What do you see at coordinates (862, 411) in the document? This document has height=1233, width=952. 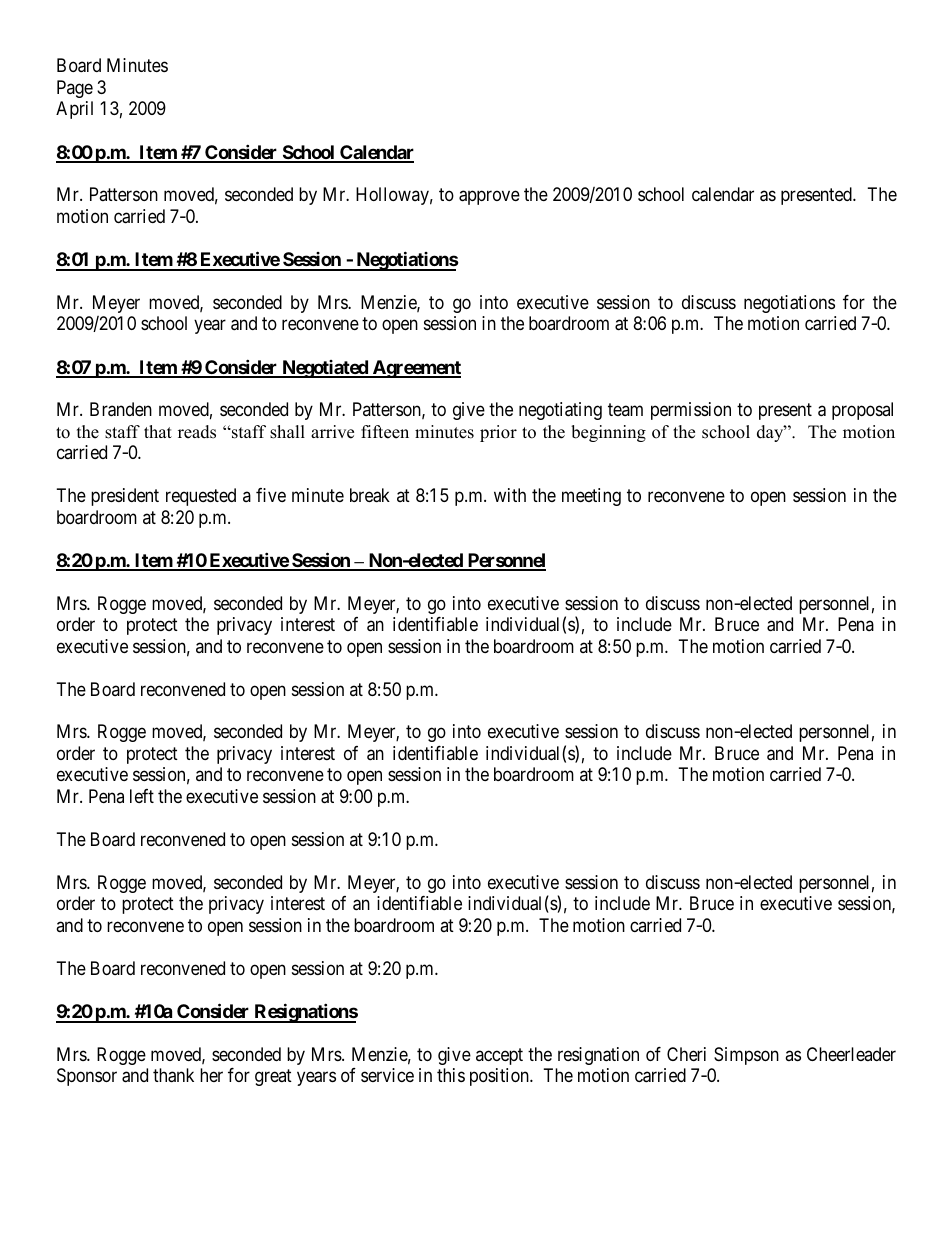 I see `proposal` at bounding box center [862, 411].
